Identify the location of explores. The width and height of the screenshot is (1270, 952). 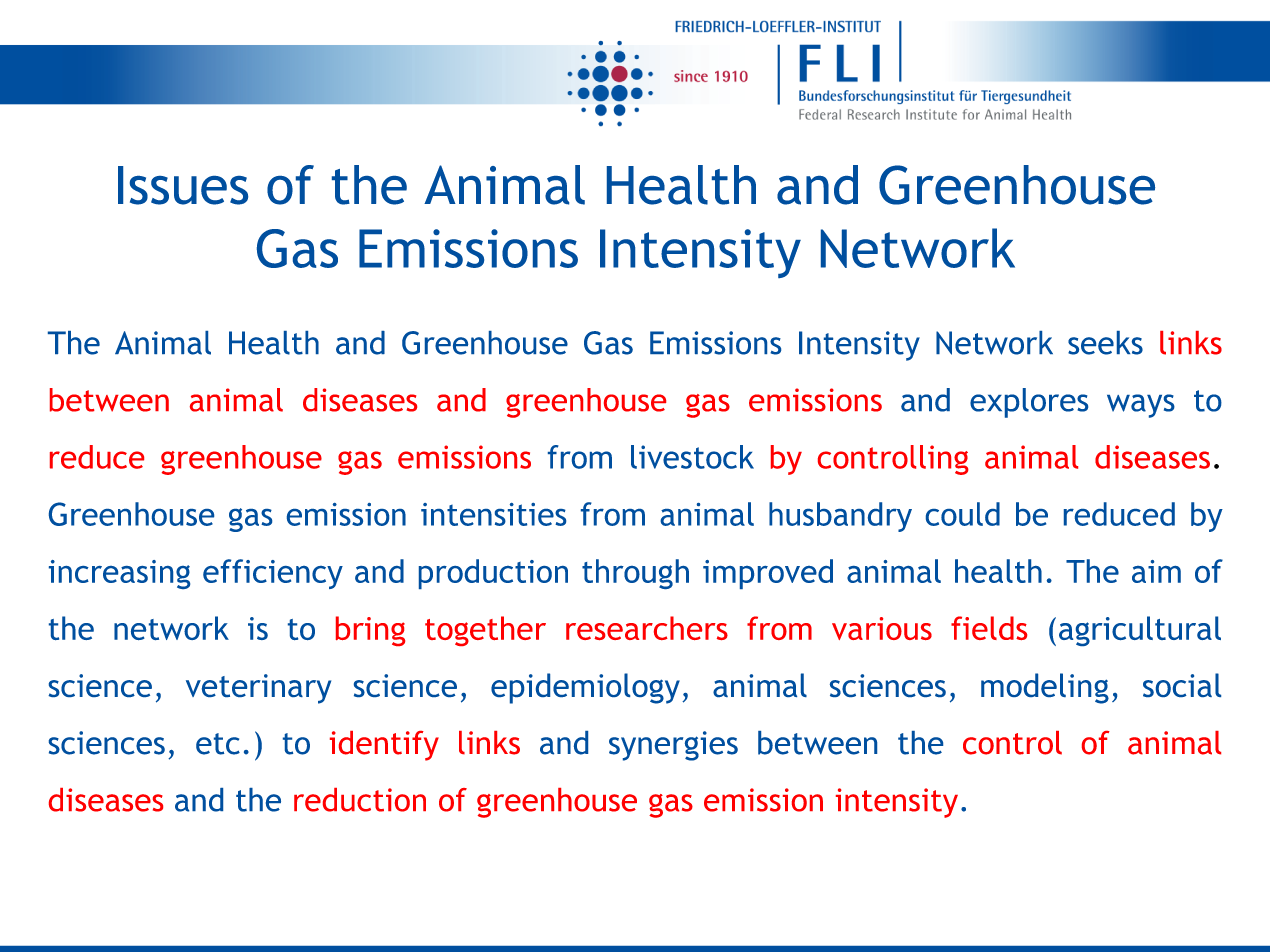
(1029, 403).
